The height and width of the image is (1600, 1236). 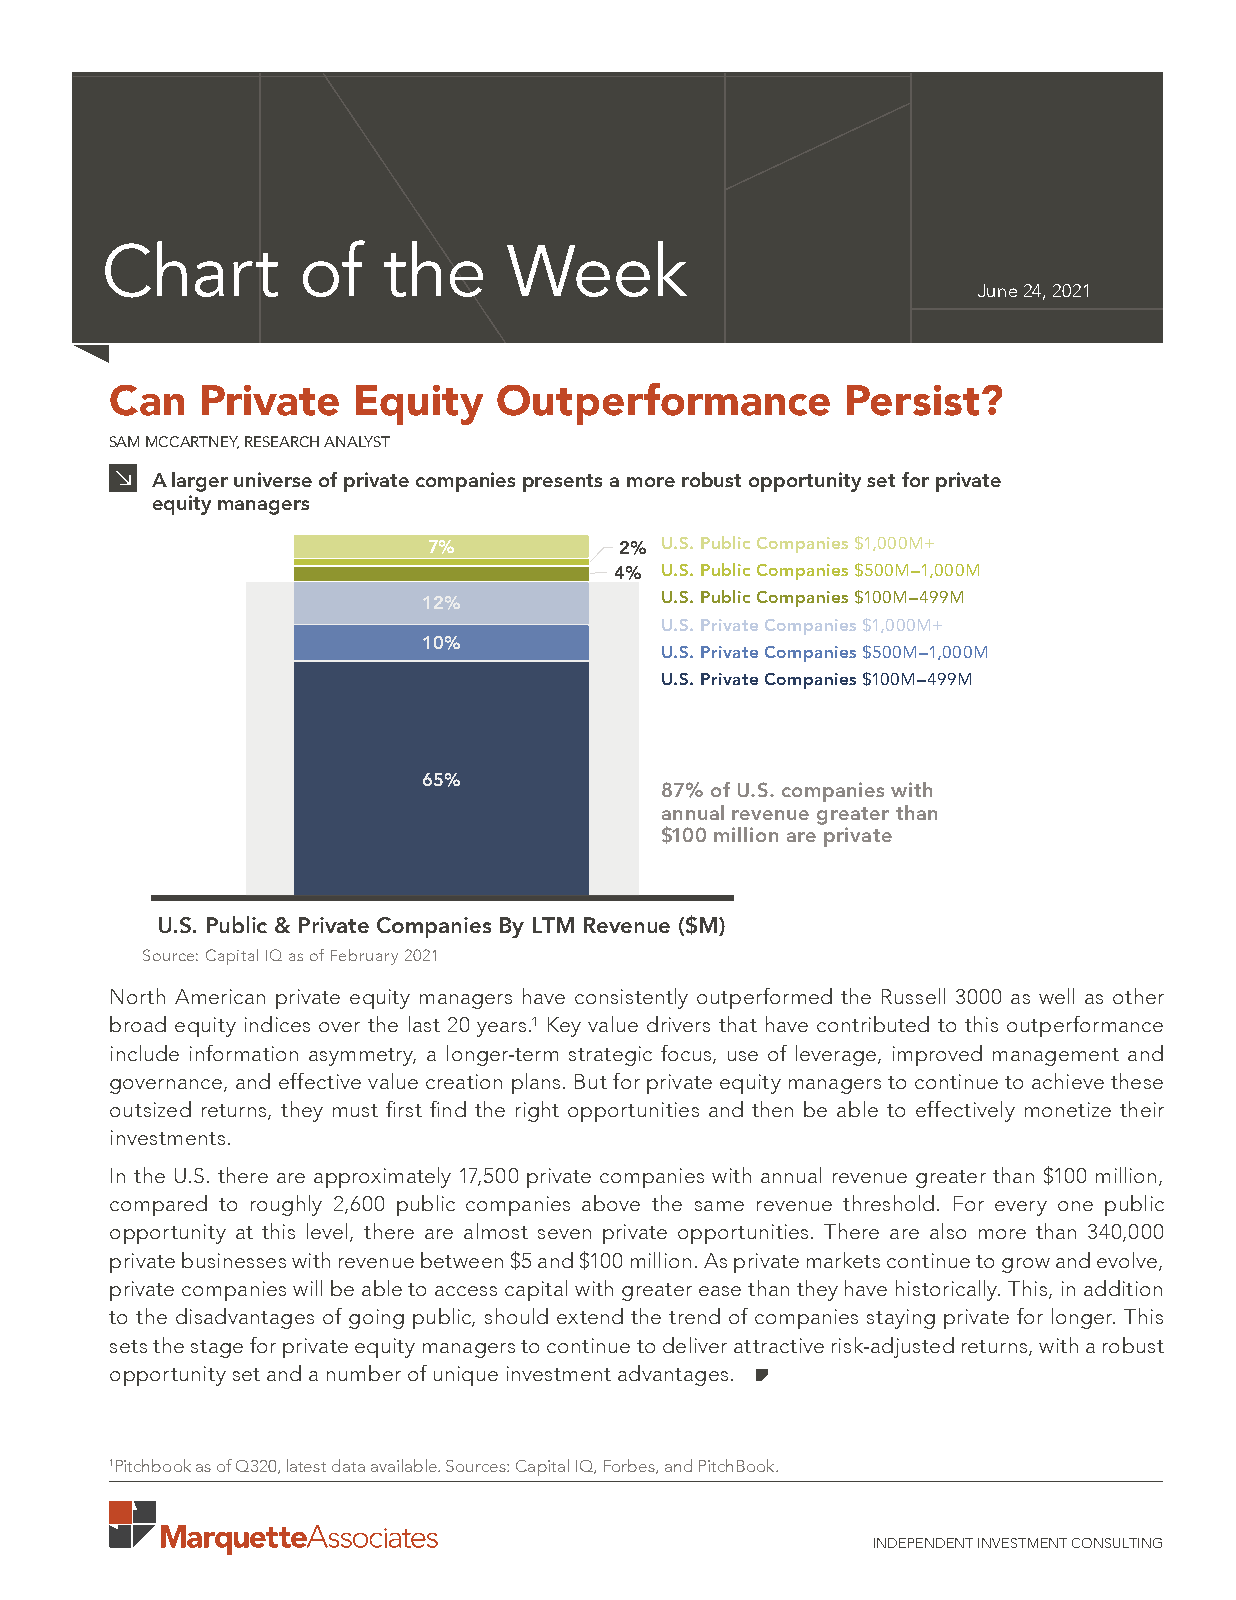 I want to click on latest, so click(x=306, y=1465).
